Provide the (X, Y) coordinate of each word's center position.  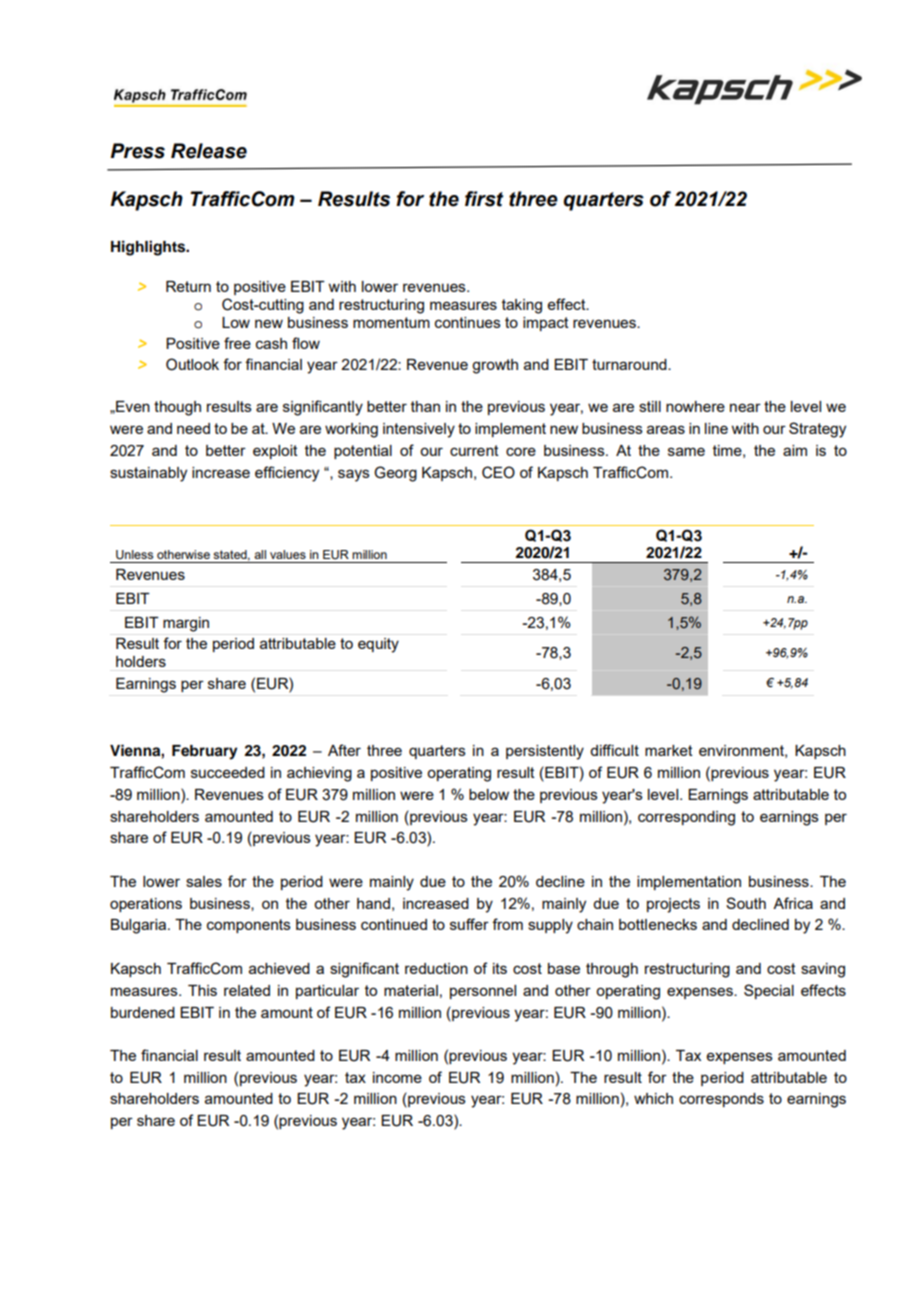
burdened (143, 1012)
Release (209, 151)
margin (186, 624)
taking (522, 306)
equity (378, 645)
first (484, 199)
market (669, 750)
